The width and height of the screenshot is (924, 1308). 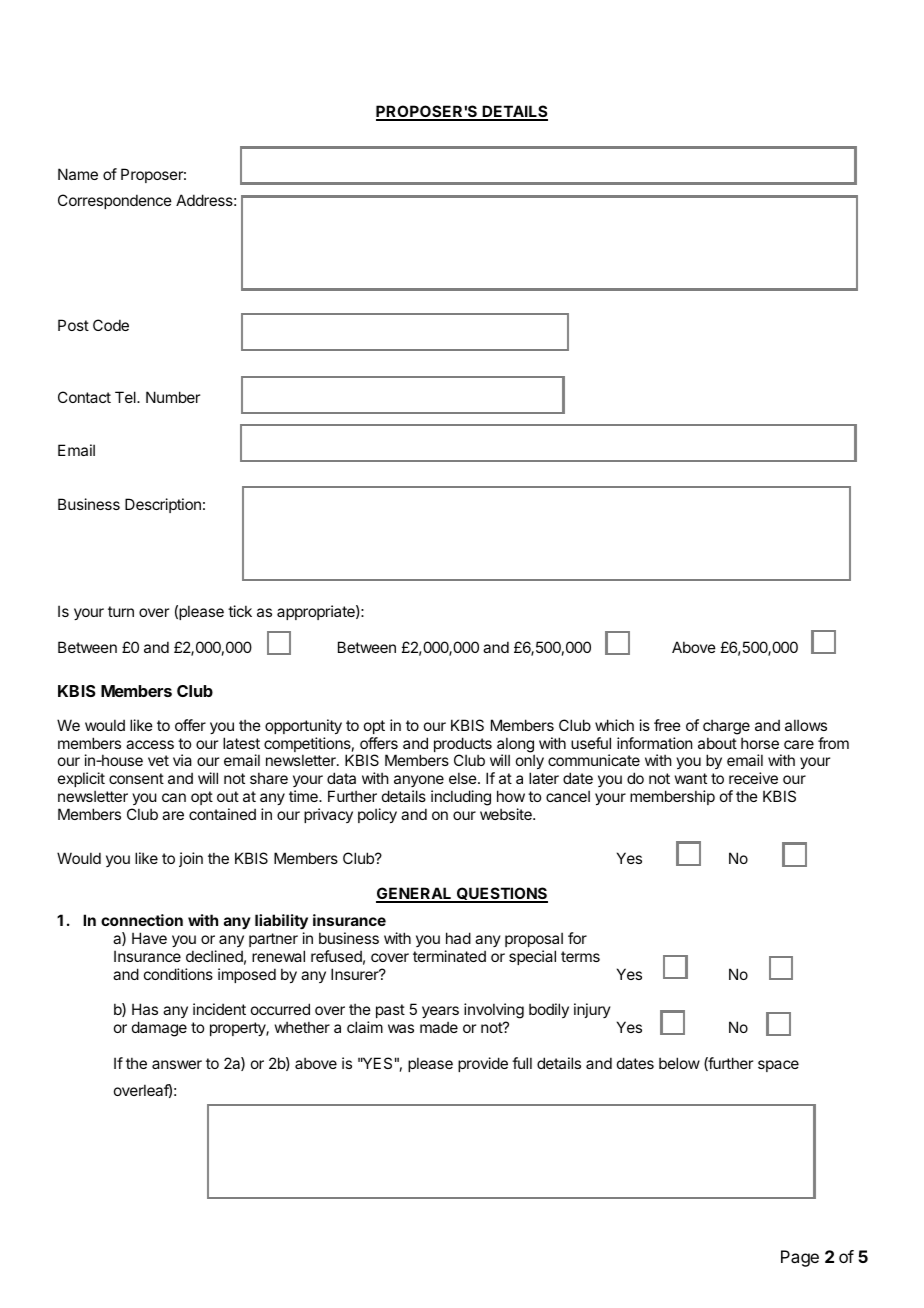 I want to click on products, so click(x=463, y=746).
